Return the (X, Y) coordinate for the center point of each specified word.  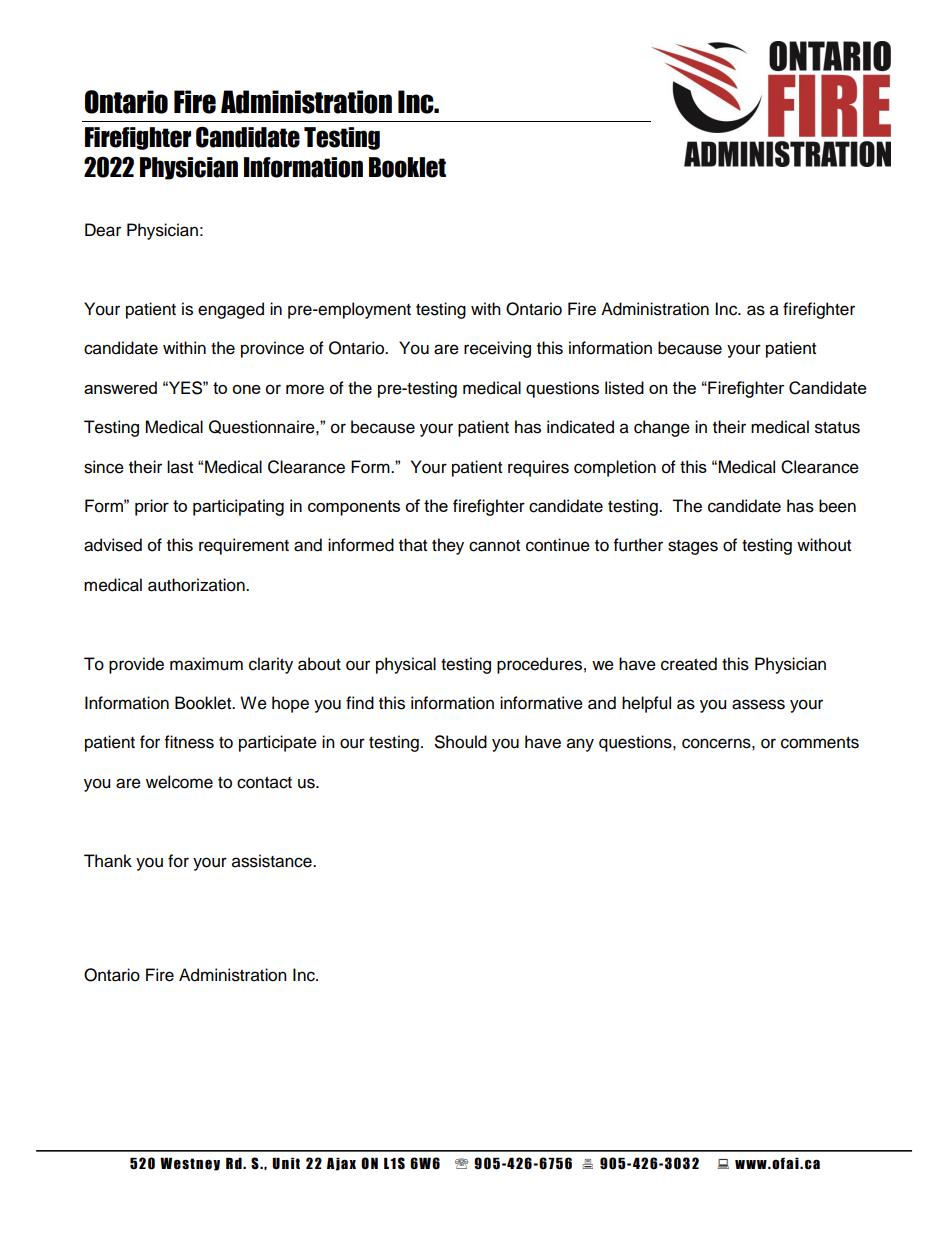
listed (624, 388)
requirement (244, 546)
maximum (206, 664)
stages (693, 547)
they (448, 546)
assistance (273, 861)
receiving (497, 349)
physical (406, 665)
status (837, 428)
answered (120, 387)
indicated (580, 427)
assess (758, 704)
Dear (103, 230)
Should (461, 742)
